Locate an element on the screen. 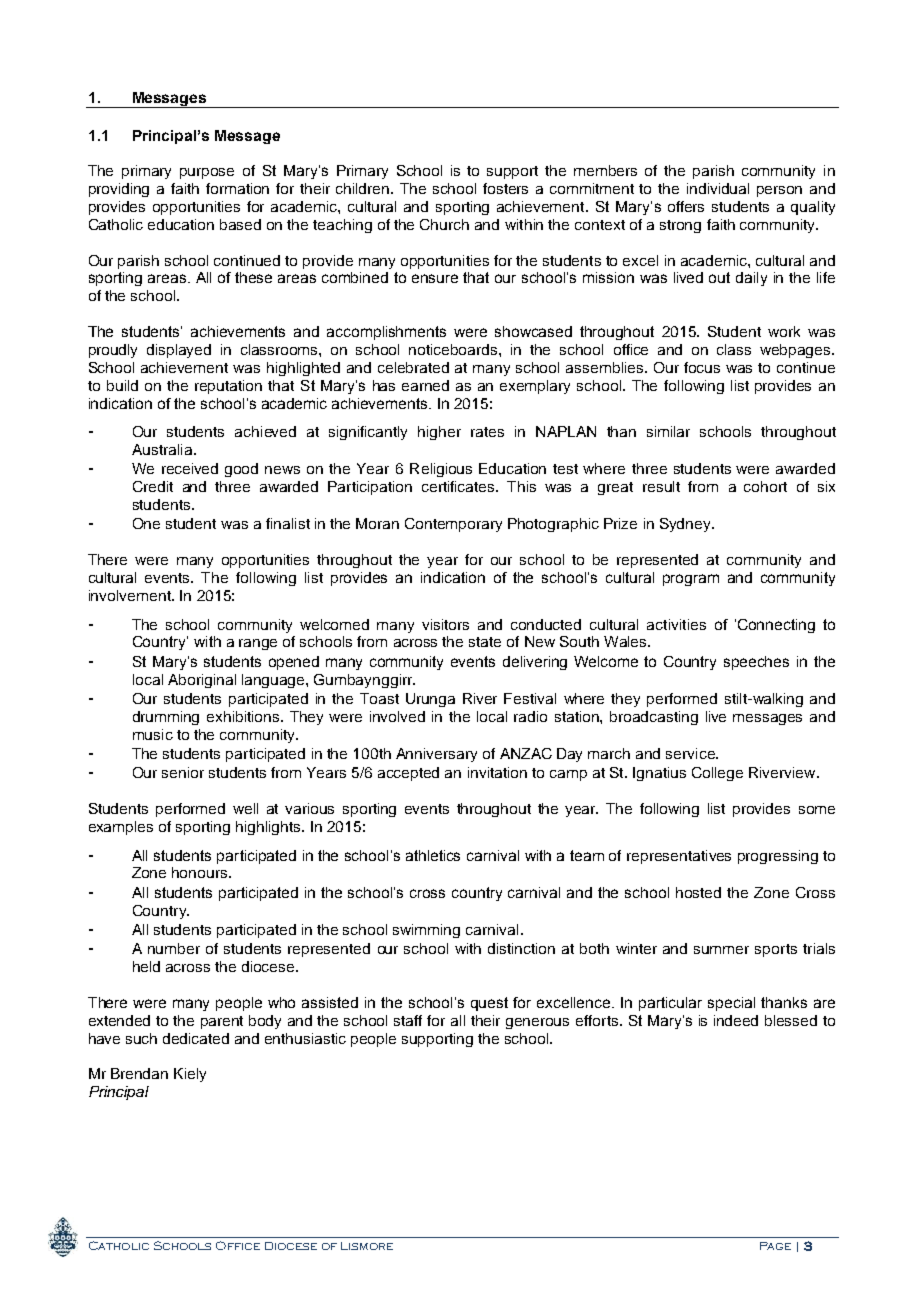  Religious is located at coordinates (441, 470).
